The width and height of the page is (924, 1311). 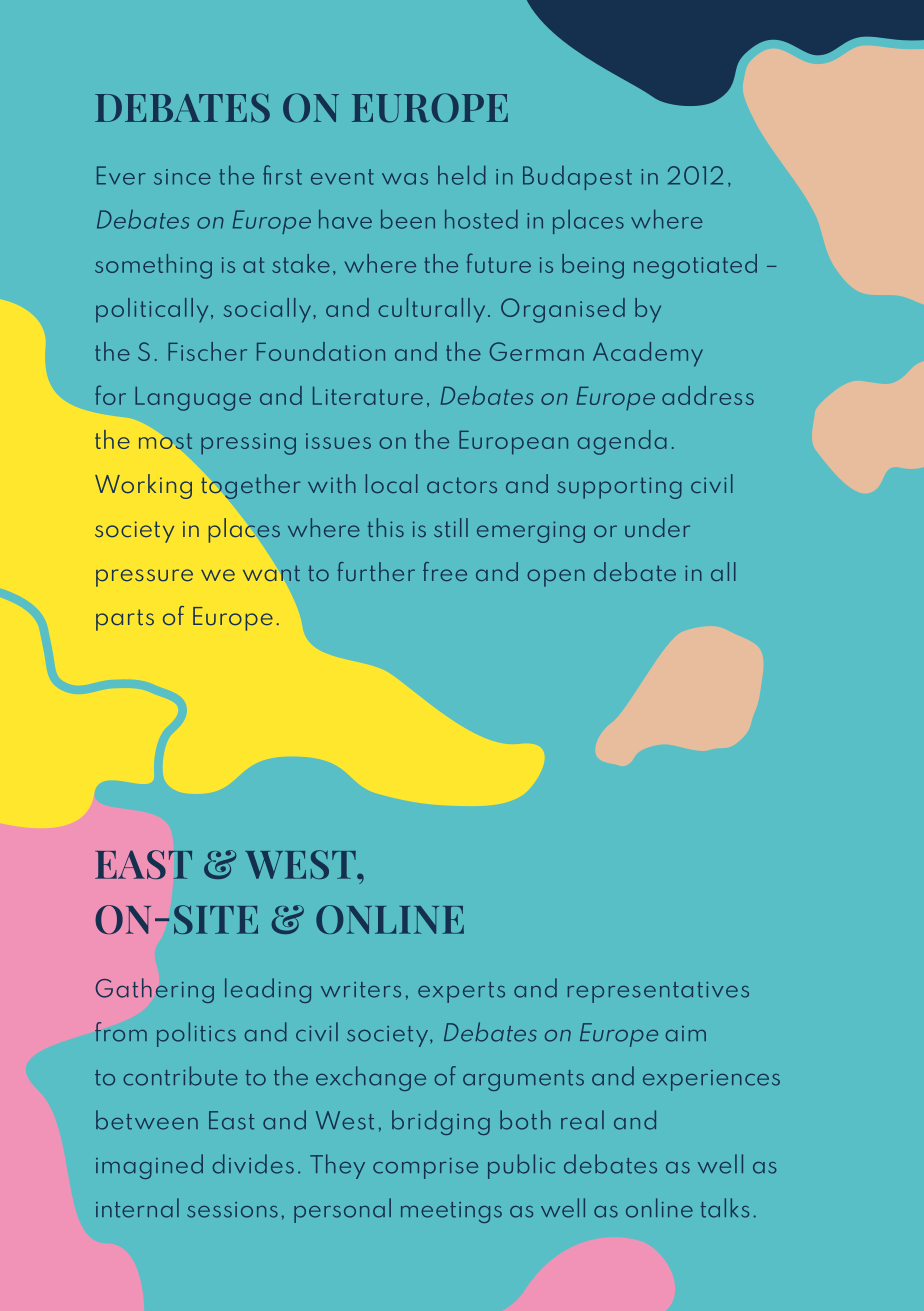 I want to click on imagined, so click(x=149, y=1166).
